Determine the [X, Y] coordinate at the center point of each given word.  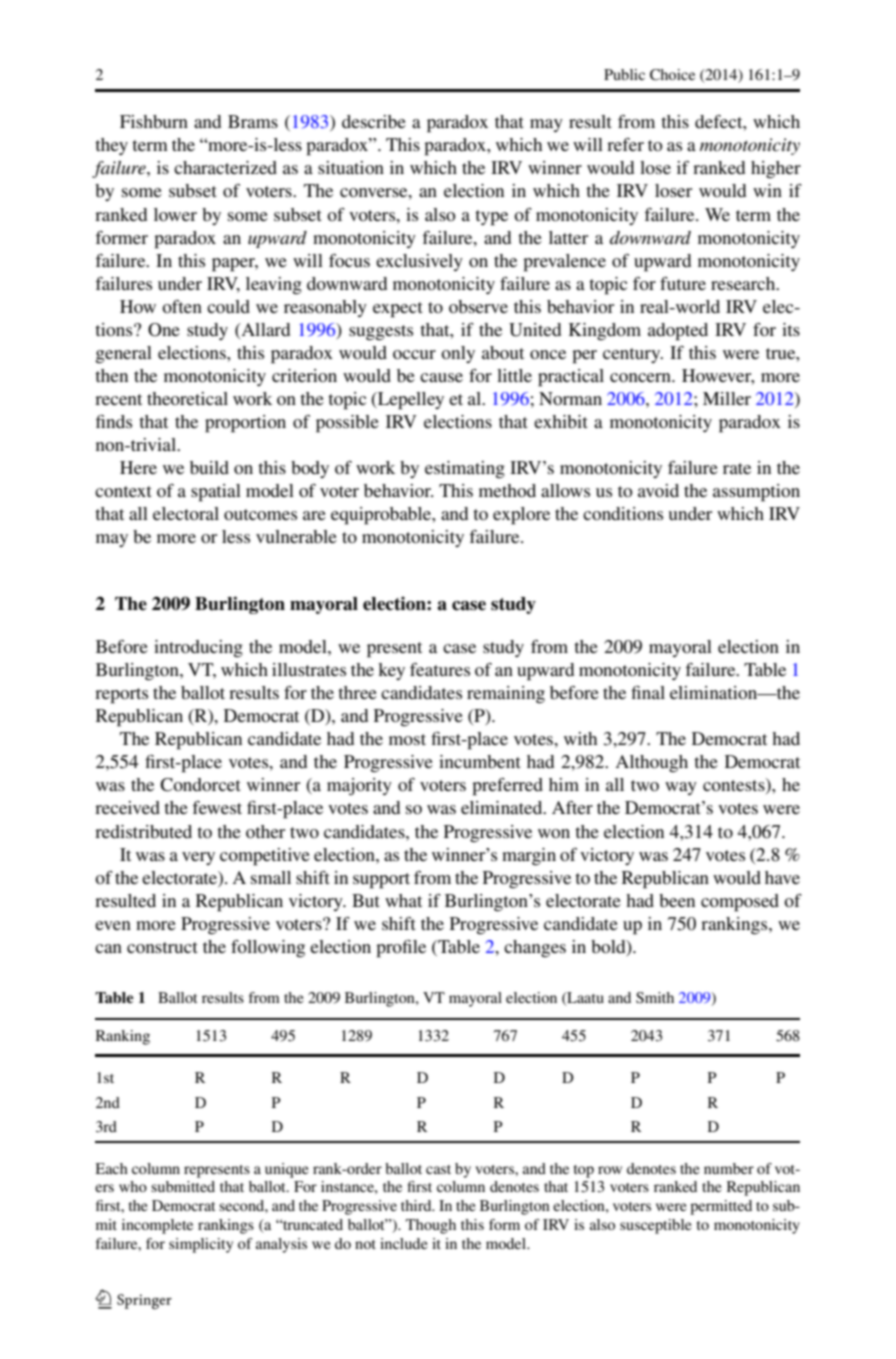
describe [374, 121]
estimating [465, 470]
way [681, 788]
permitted [721, 1207]
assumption [756, 493]
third [417, 1205]
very [198, 858]
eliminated [503, 807]
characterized [225, 167]
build [209, 467]
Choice [672, 75]
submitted [183, 1186]
